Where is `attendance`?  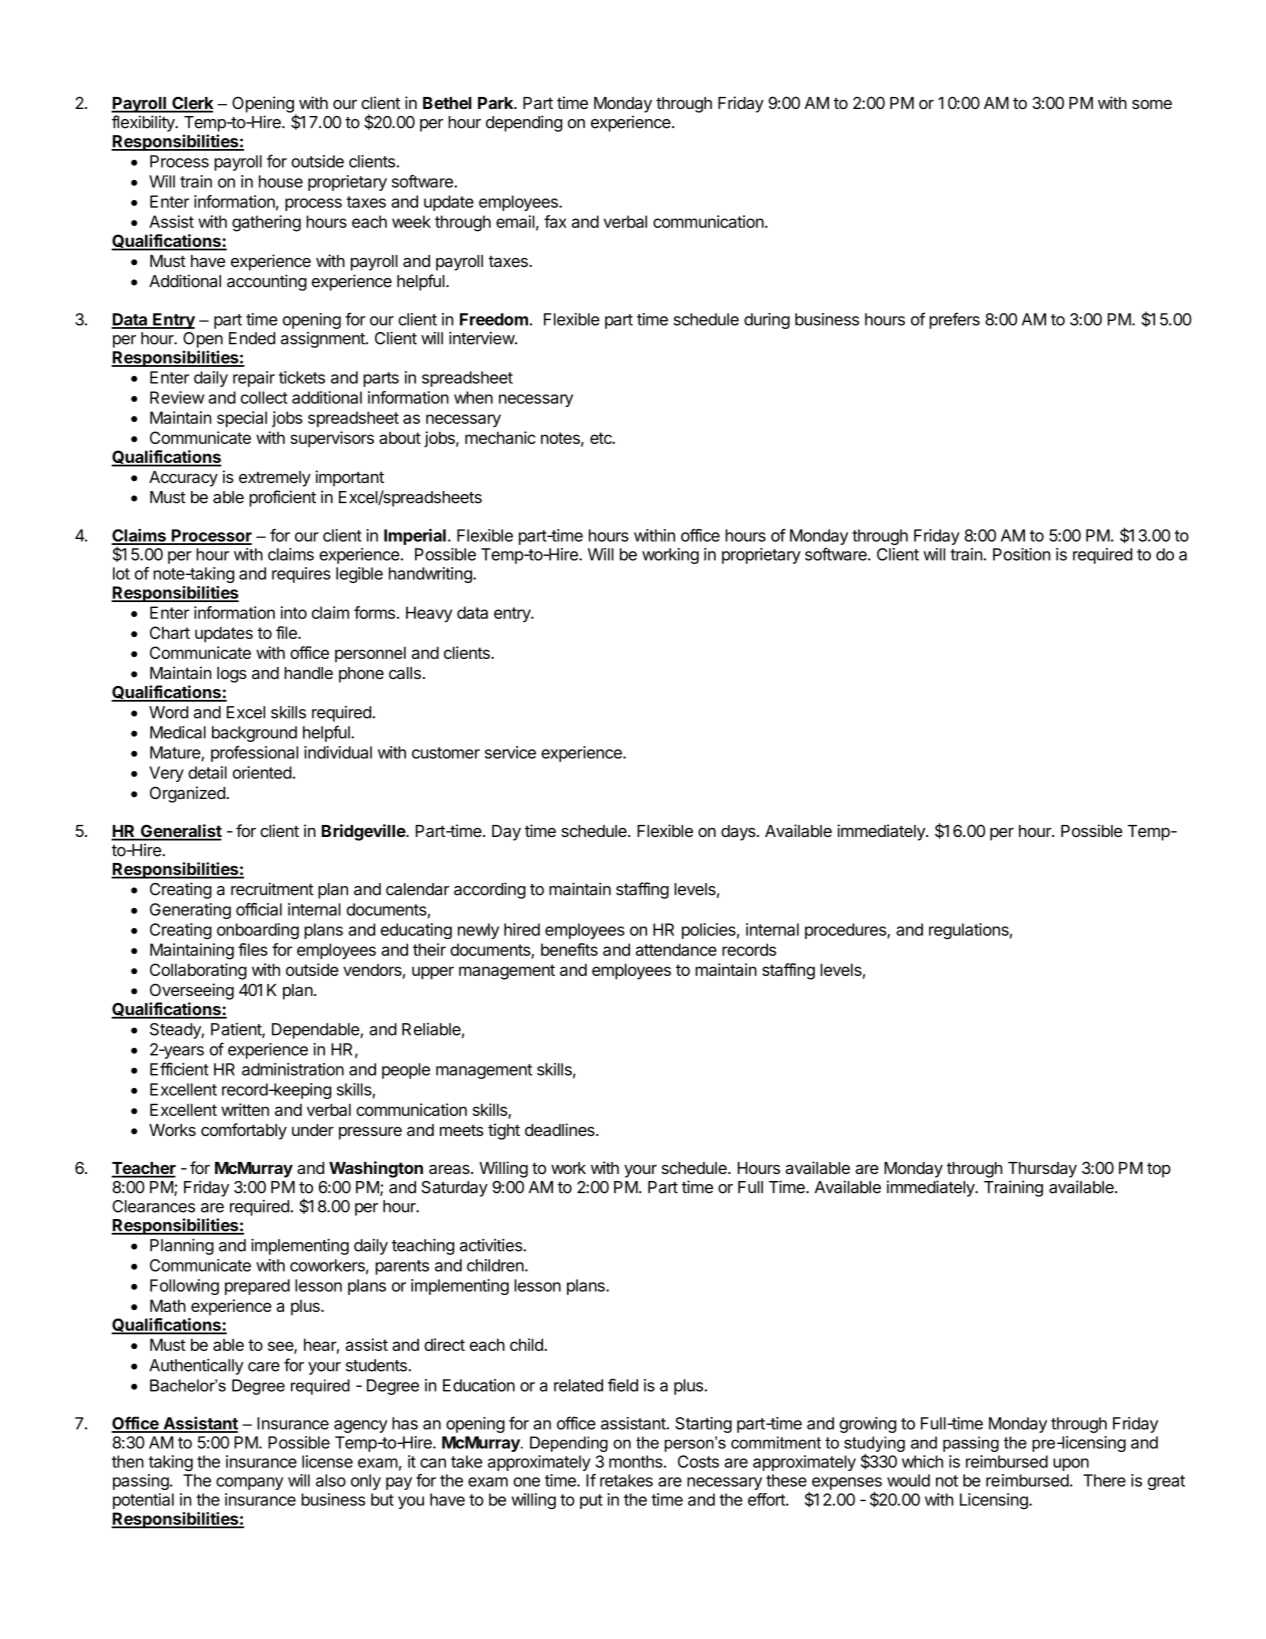
attendance is located at coordinates (676, 949).
